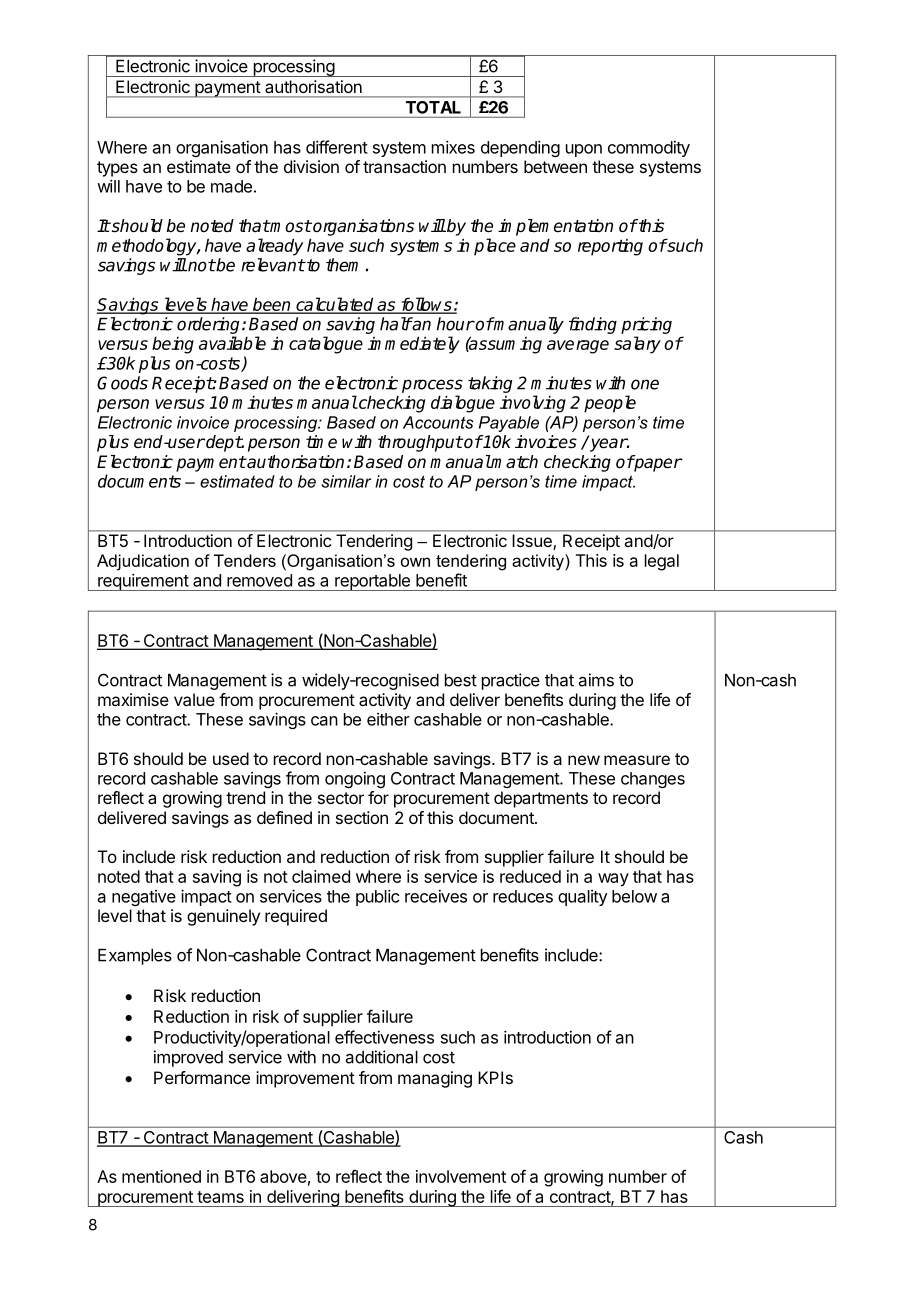  What do you see at coordinates (435, 1079) in the screenshot?
I see `managing` at bounding box center [435, 1079].
